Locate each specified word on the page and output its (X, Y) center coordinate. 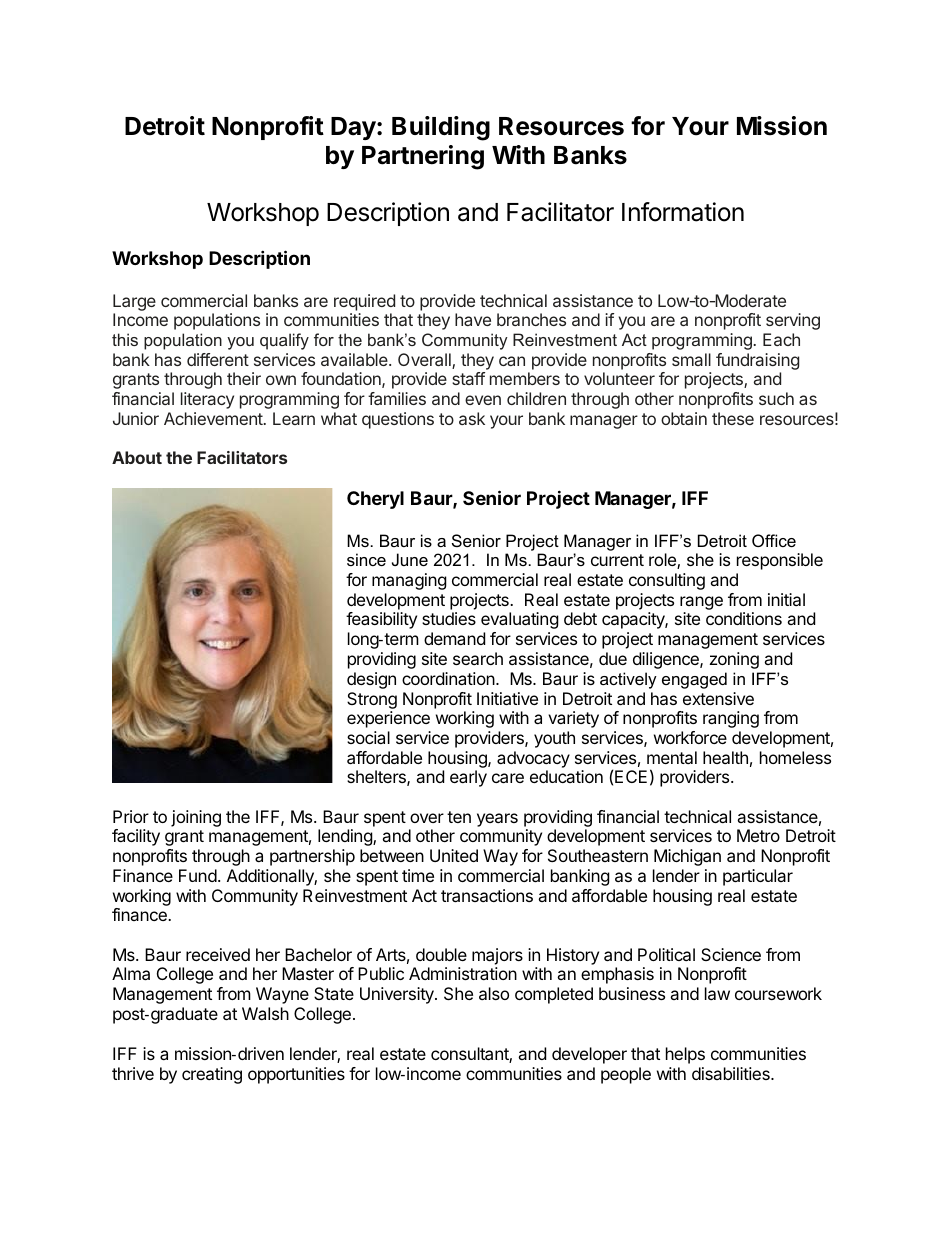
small (691, 359)
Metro (758, 835)
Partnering (423, 157)
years (497, 820)
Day (354, 128)
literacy (207, 400)
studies (449, 618)
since (366, 559)
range (701, 604)
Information (683, 212)
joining (196, 818)
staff (468, 378)
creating (212, 1075)
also (494, 993)
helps (685, 1055)
